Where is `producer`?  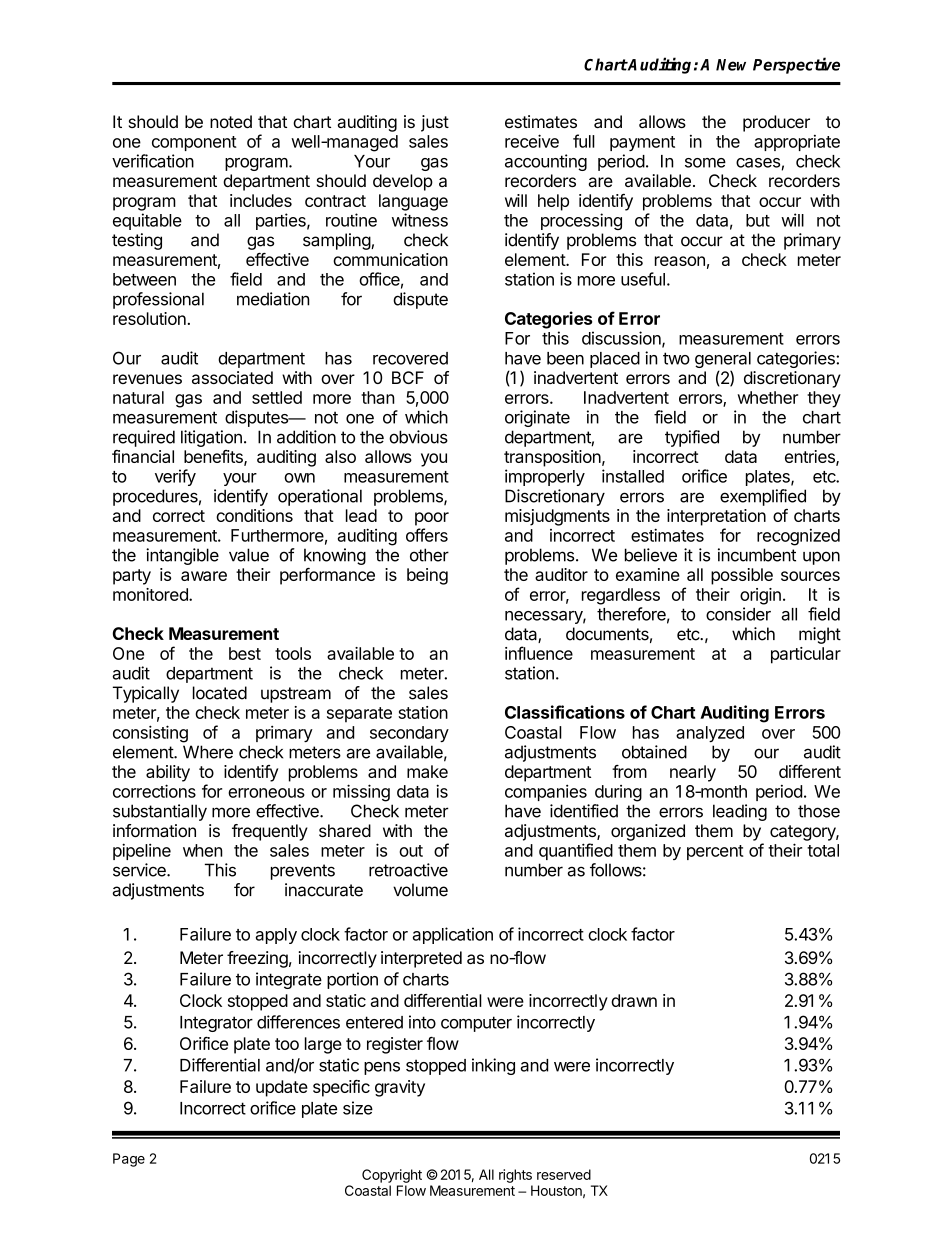
producer is located at coordinates (776, 123).
